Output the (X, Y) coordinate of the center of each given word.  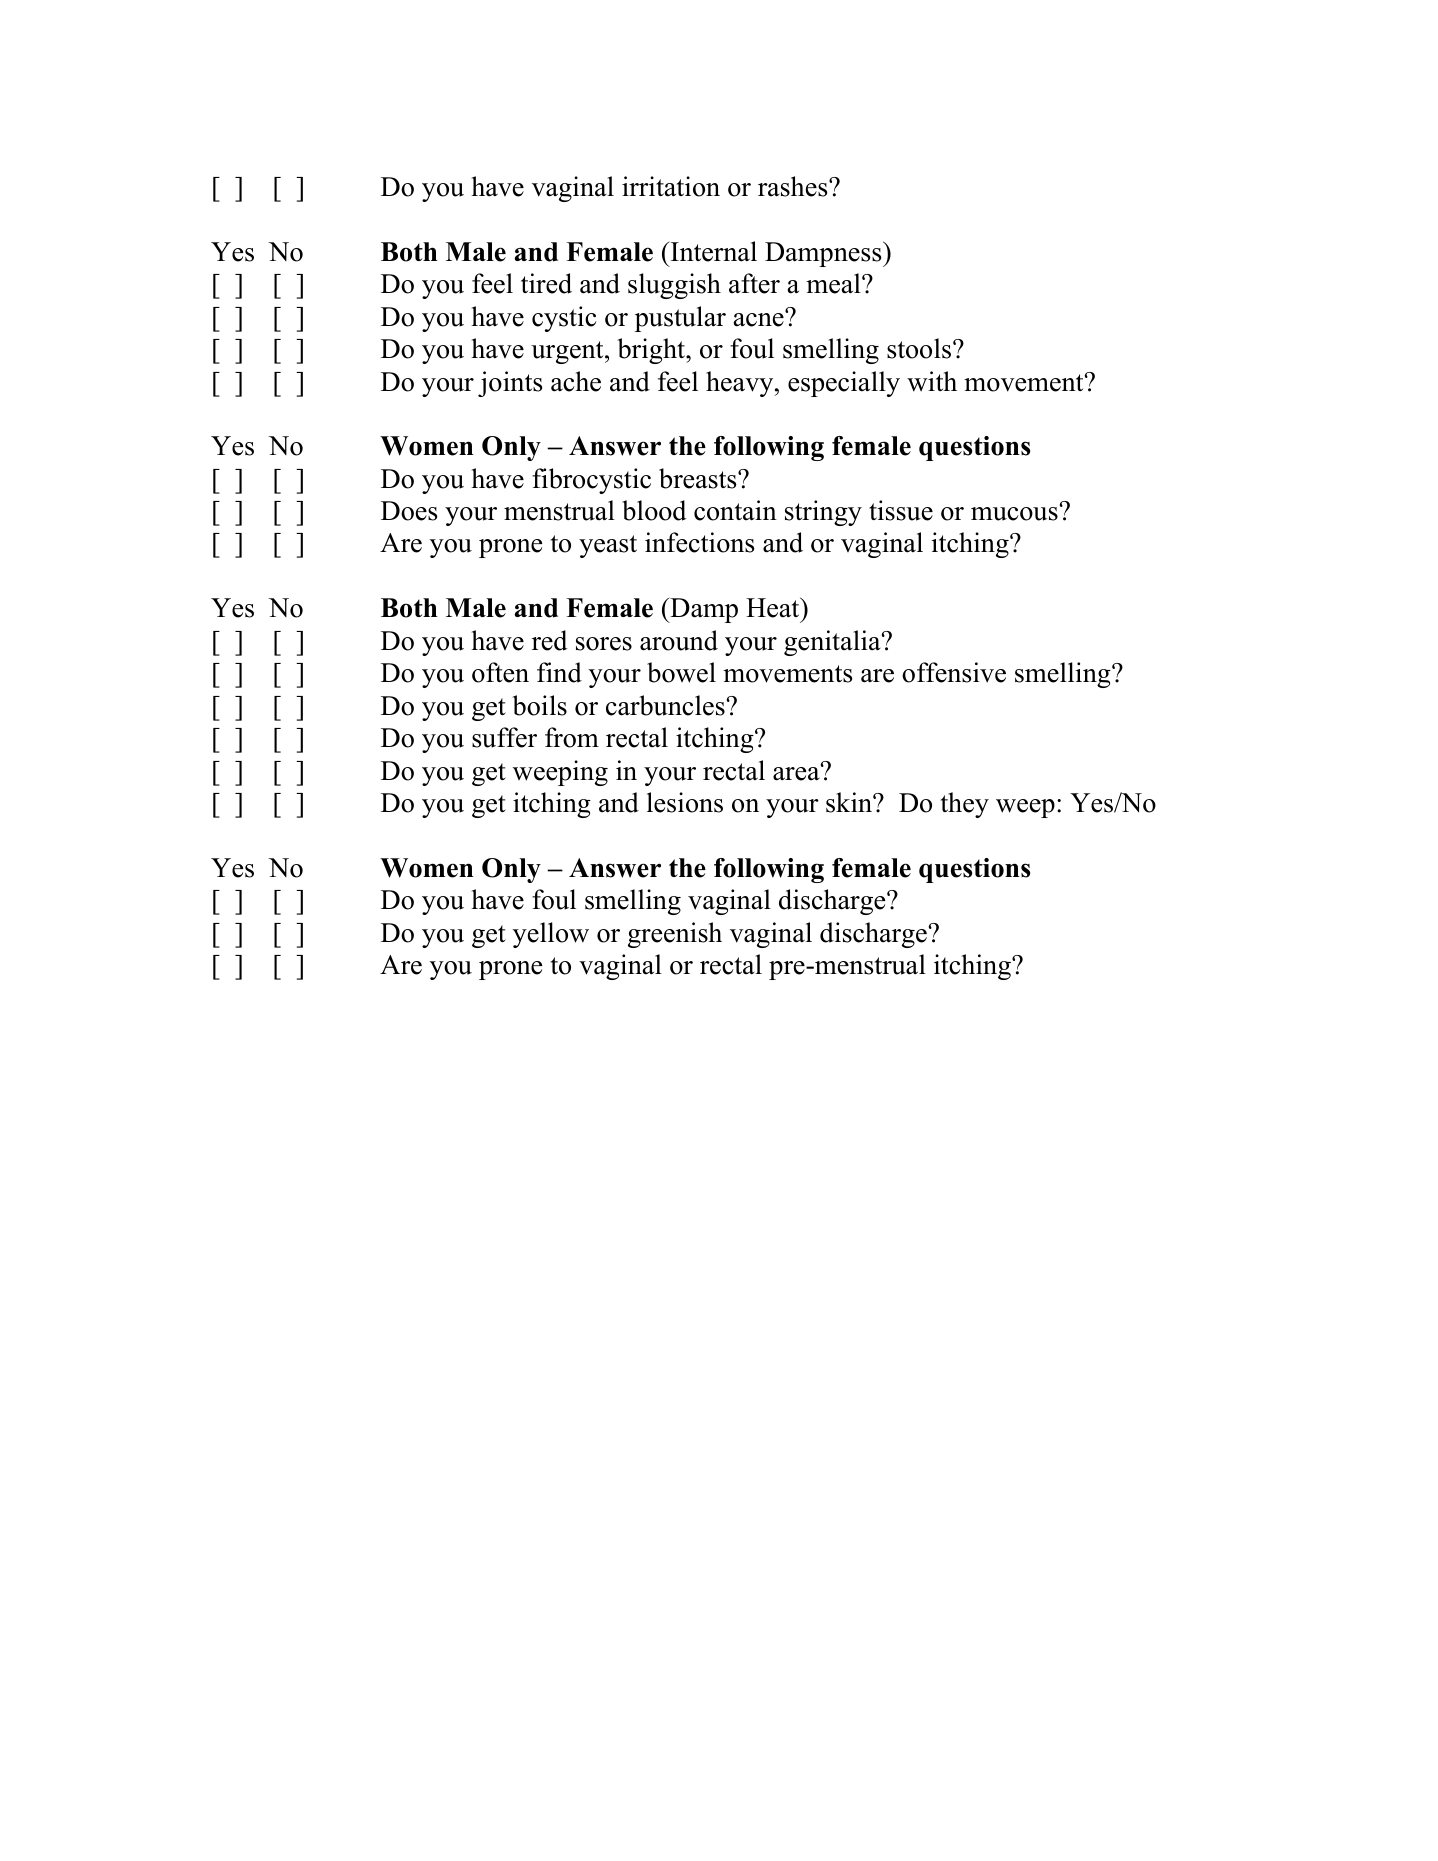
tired (546, 283)
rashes (794, 186)
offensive (954, 672)
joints (510, 384)
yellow (551, 935)
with (932, 381)
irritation (671, 186)
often (500, 672)
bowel (681, 672)
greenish (675, 935)
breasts (699, 478)
